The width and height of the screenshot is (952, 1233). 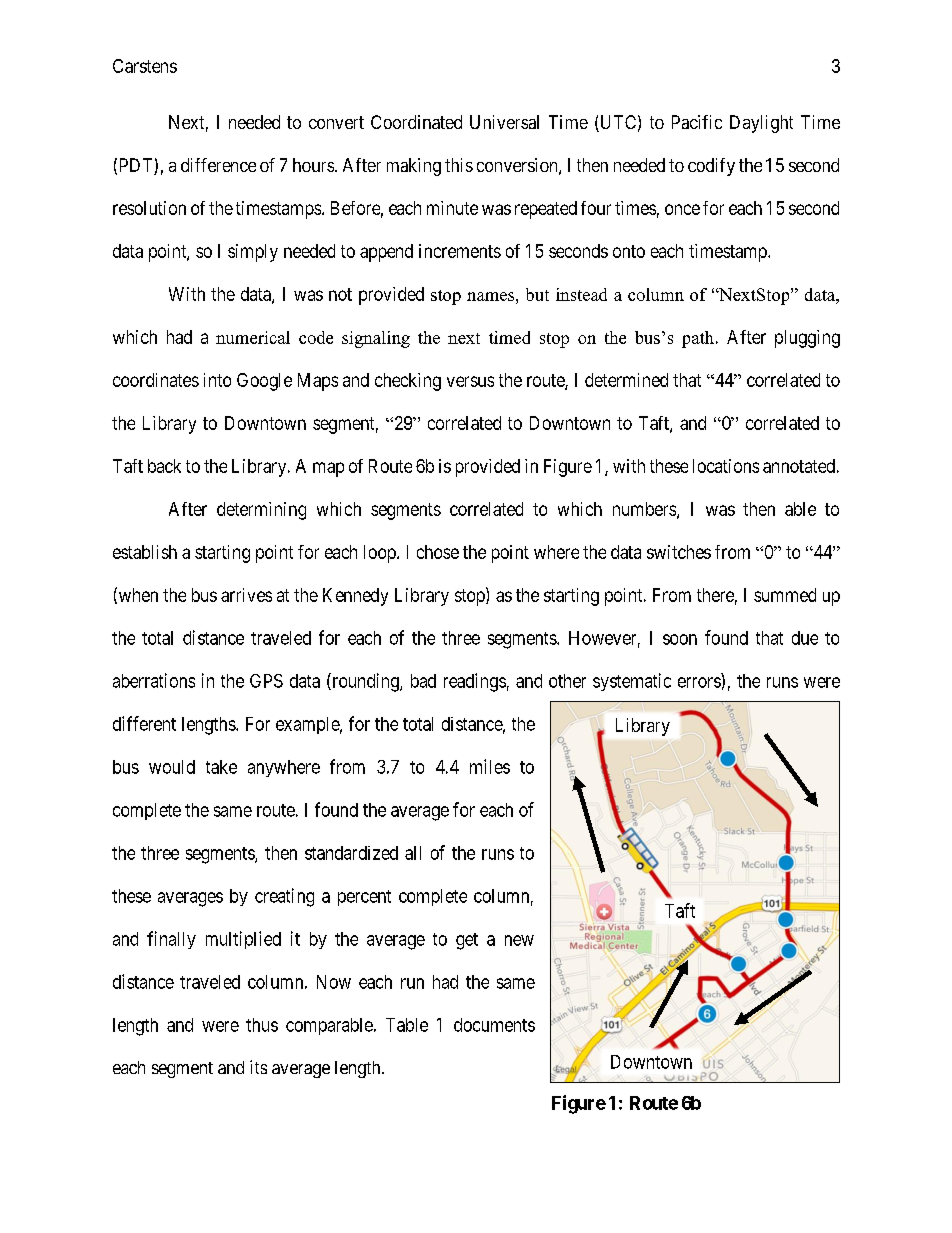 What do you see at coordinates (438, 552) in the screenshot?
I see `chose` at bounding box center [438, 552].
